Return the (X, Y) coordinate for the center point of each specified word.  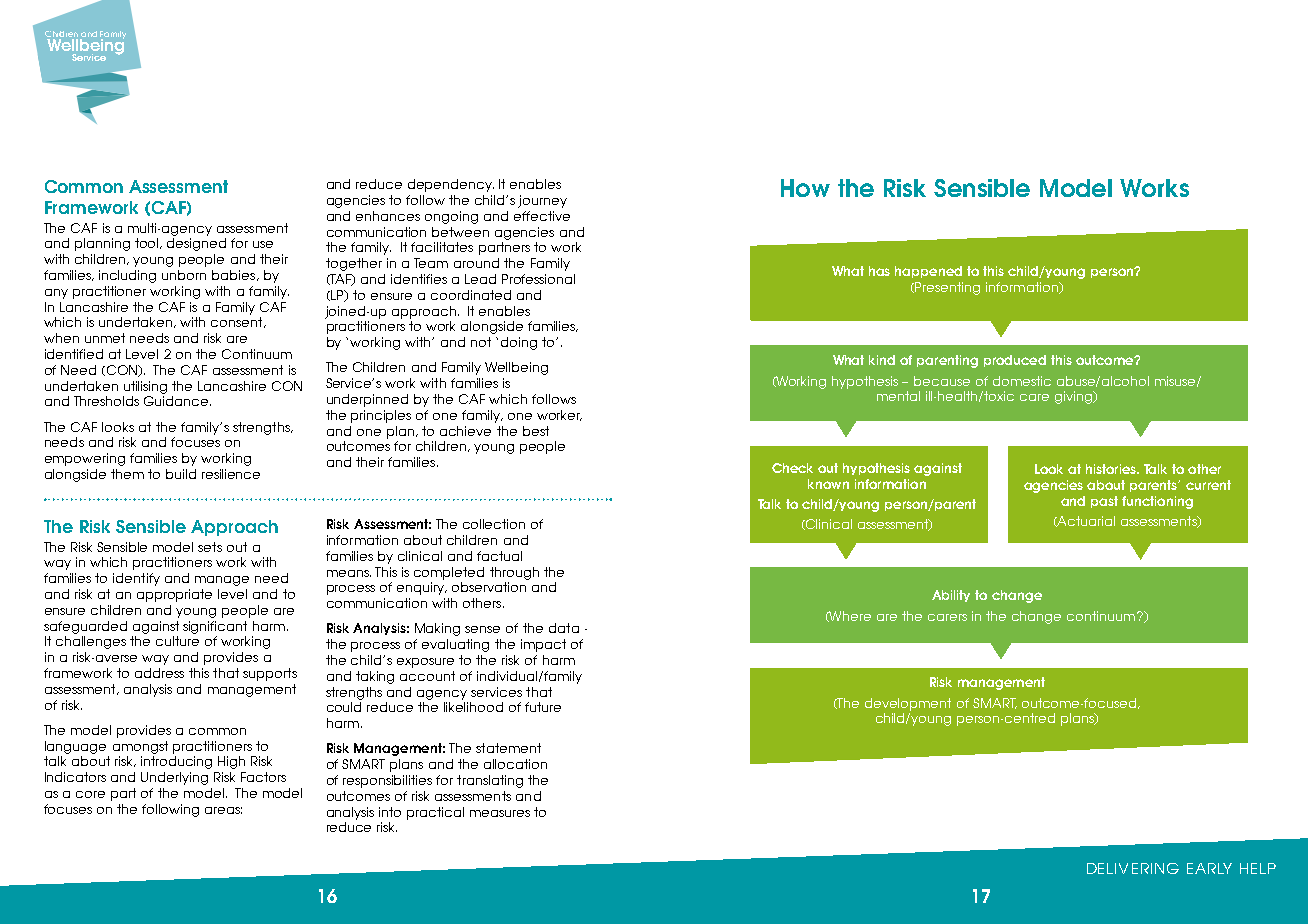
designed (196, 244)
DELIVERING (1133, 868)
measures (500, 813)
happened (928, 272)
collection (494, 524)
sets (210, 547)
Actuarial (1085, 521)
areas (223, 810)
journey (542, 201)
